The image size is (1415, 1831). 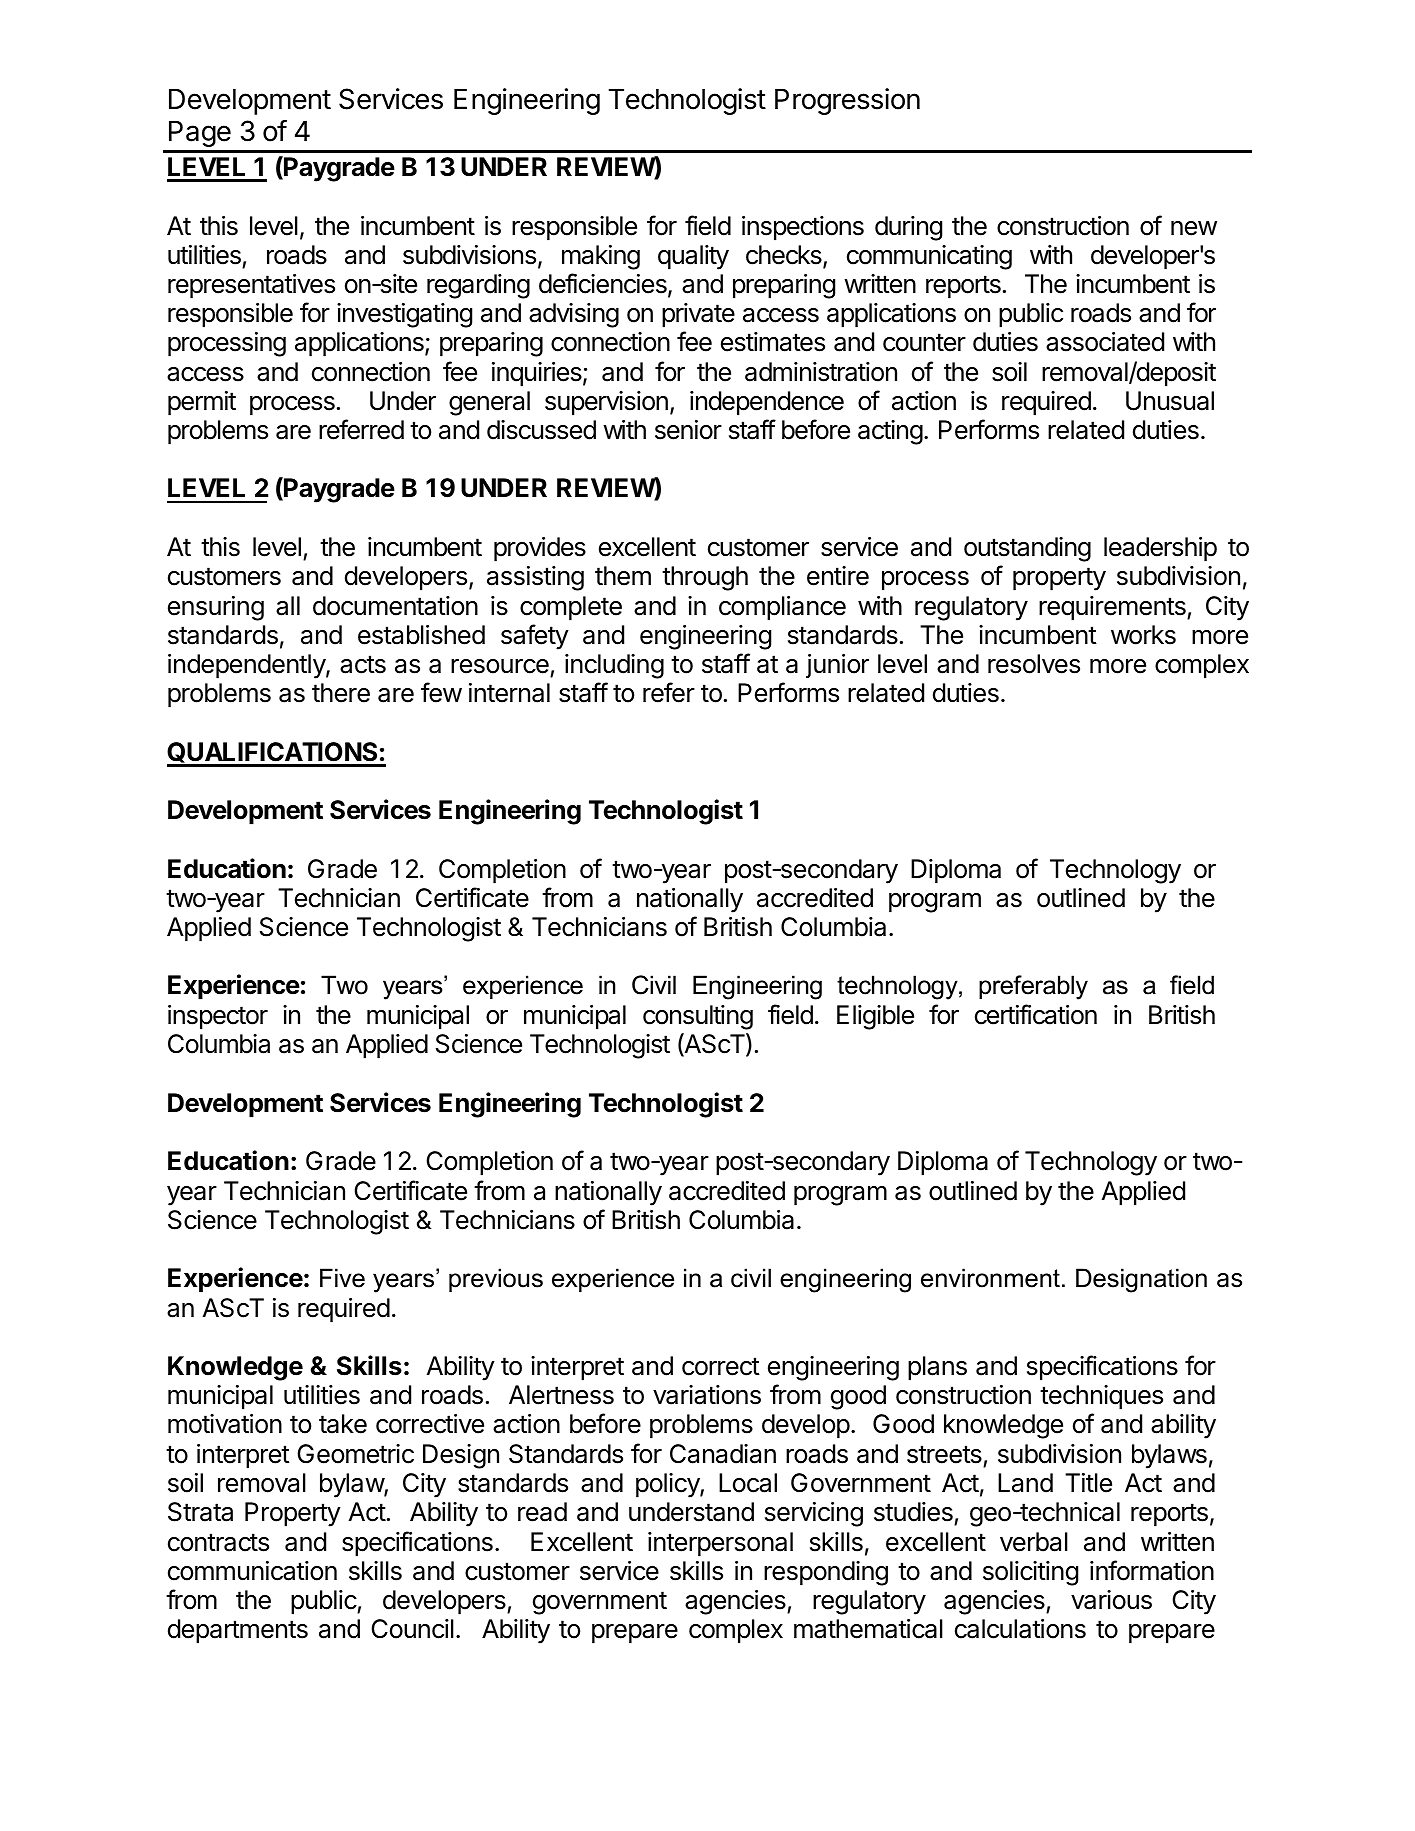 What do you see at coordinates (698, 1017) in the screenshot?
I see `consulting` at bounding box center [698, 1017].
